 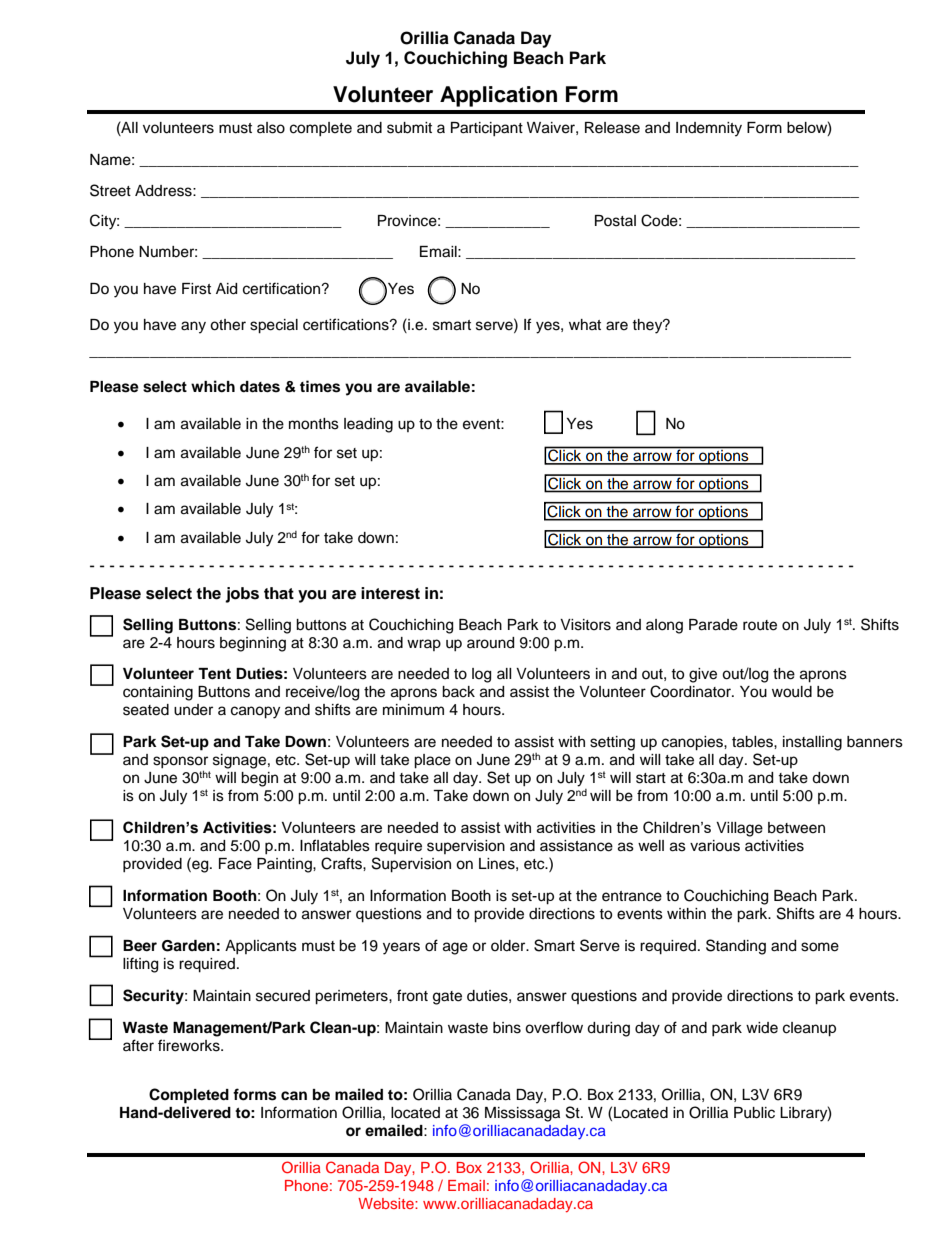 What do you see at coordinates (713, 625) in the screenshot?
I see `Parade` at bounding box center [713, 625].
